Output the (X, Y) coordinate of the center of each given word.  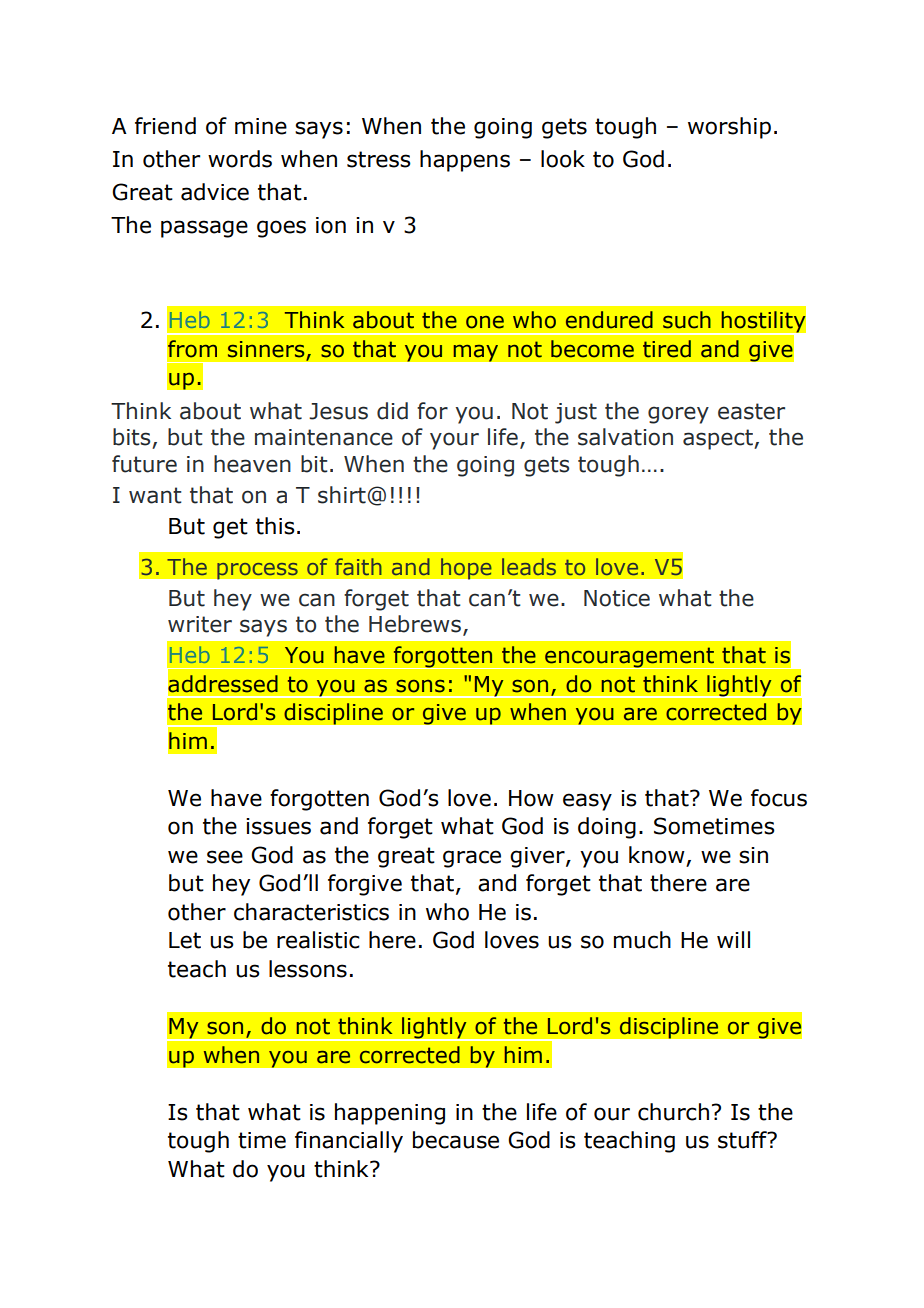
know (658, 856)
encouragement (630, 658)
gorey (678, 415)
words (240, 159)
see (225, 857)
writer (200, 624)
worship (729, 128)
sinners (267, 350)
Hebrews (415, 624)
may (475, 353)
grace (472, 859)
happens (465, 161)
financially (349, 1142)
